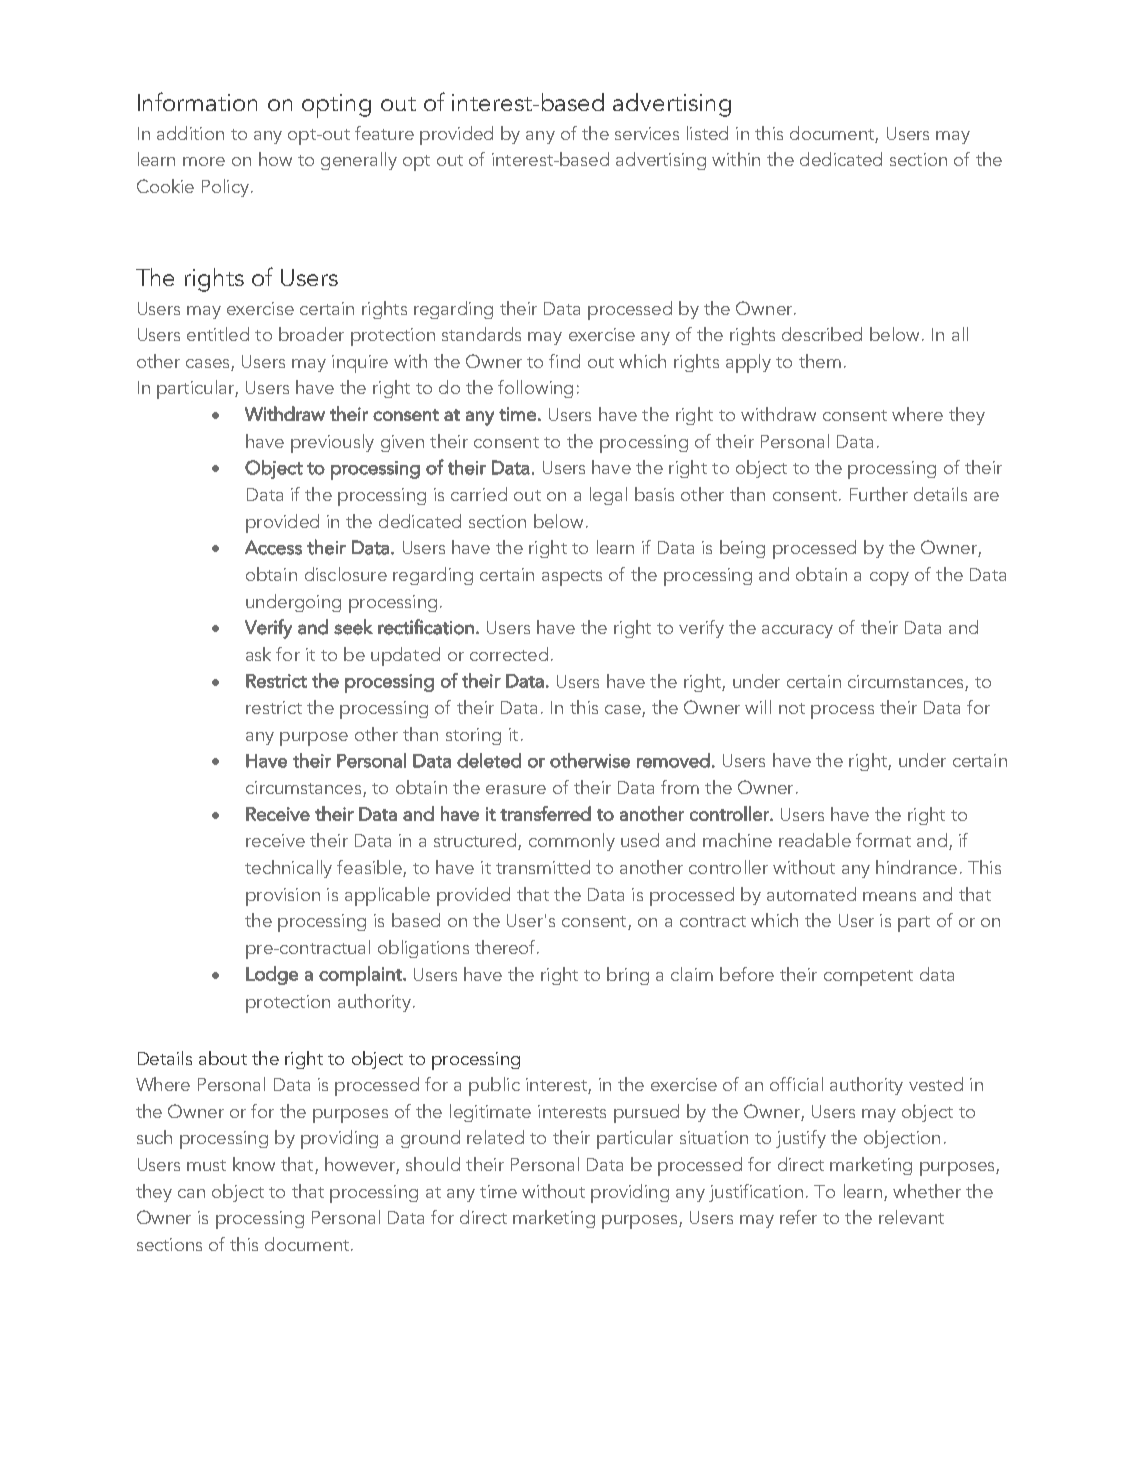 This page has width=1145, height=1481. Describe the element at coordinates (273, 547) in the page. I see `Access` at that location.
